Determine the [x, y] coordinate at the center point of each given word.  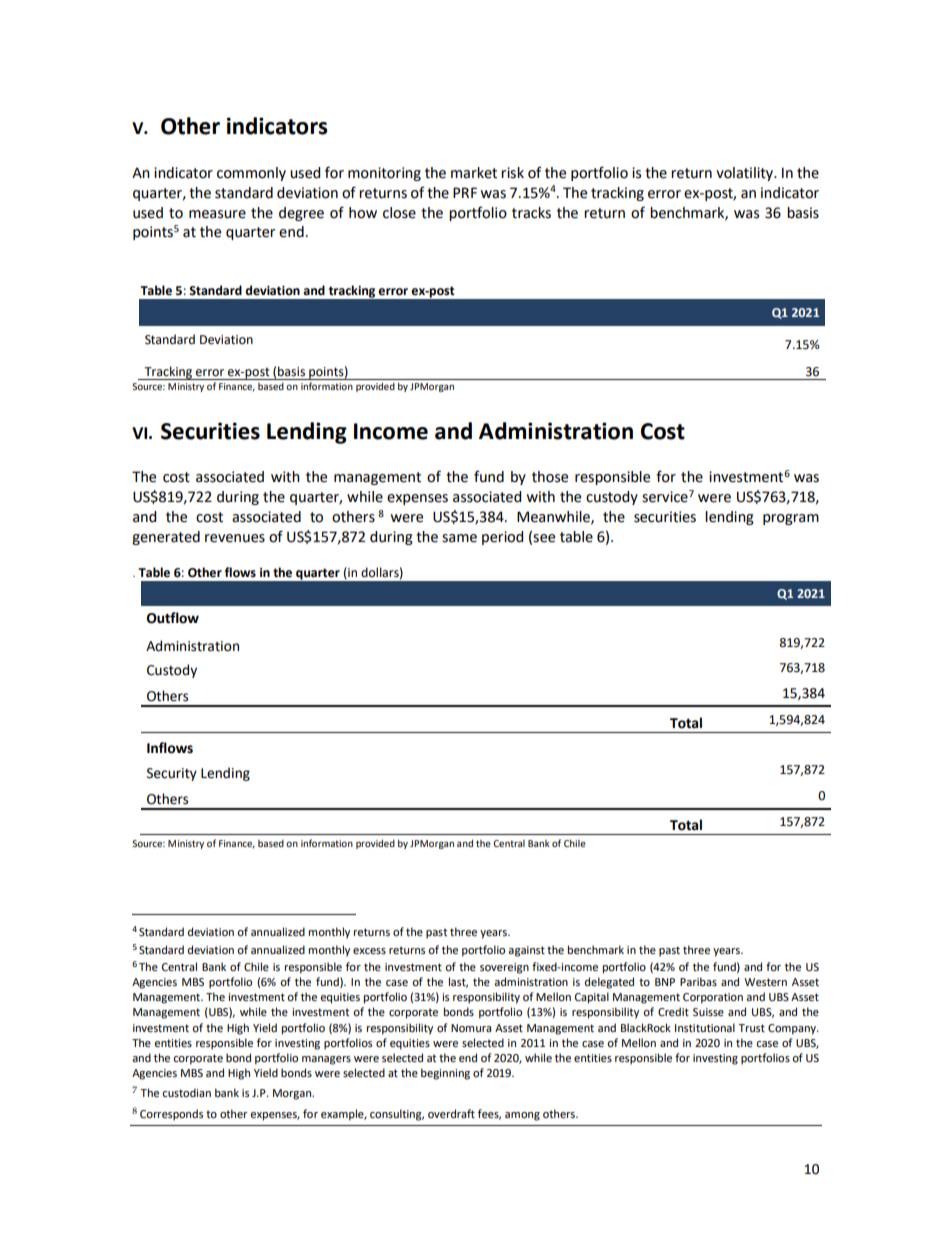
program [791, 519]
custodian [186, 1092]
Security [172, 774]
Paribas [698, 981]
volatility [745, 174]
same [459, 538]
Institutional [705, 1027]
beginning [445, 1074]
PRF [465, 192]
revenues [235, 538]
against [526, 951]
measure [217, 214]
